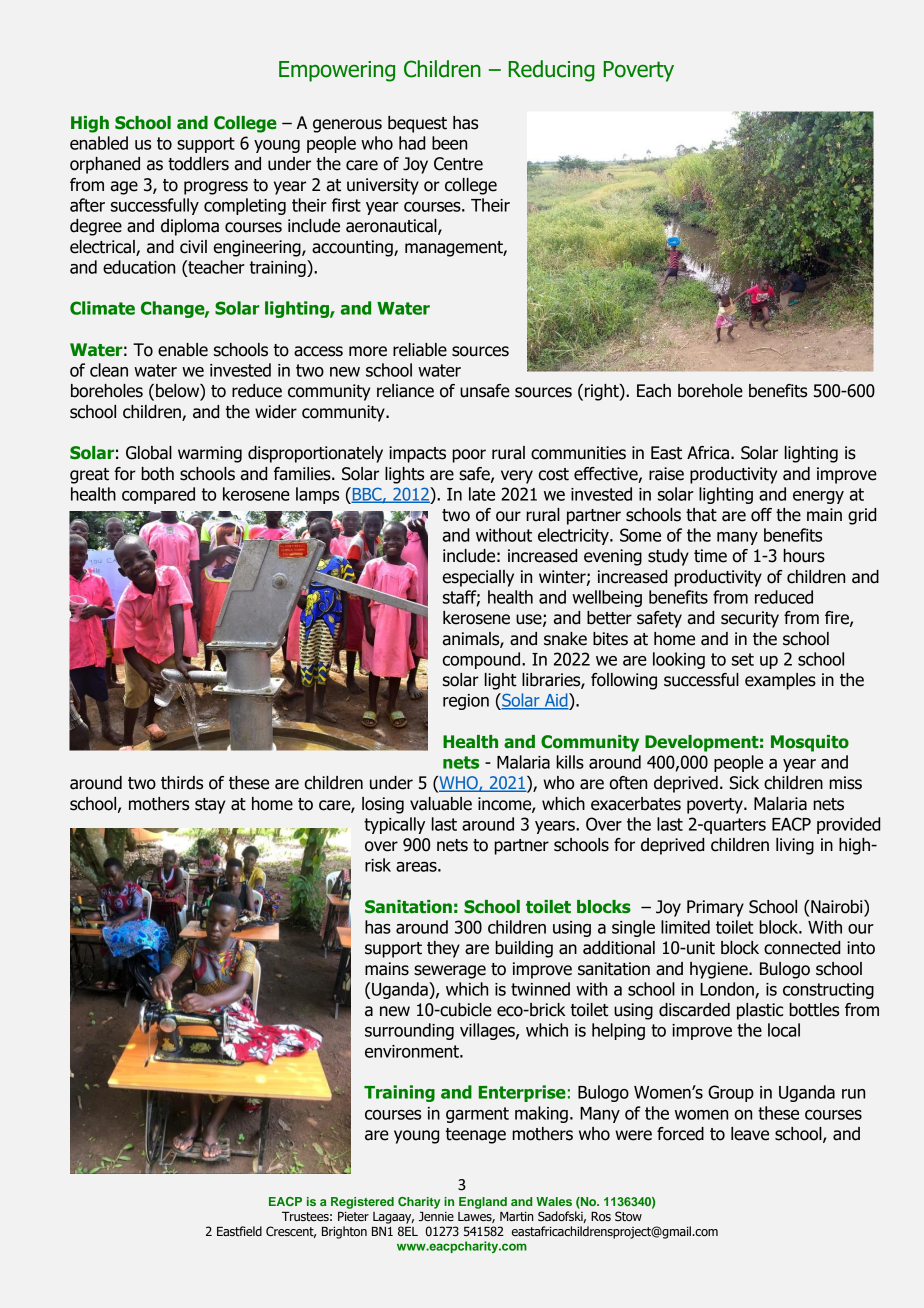  Describe the element at coordinates (818, 497) in the screenshot. I see `energy` at that location.
